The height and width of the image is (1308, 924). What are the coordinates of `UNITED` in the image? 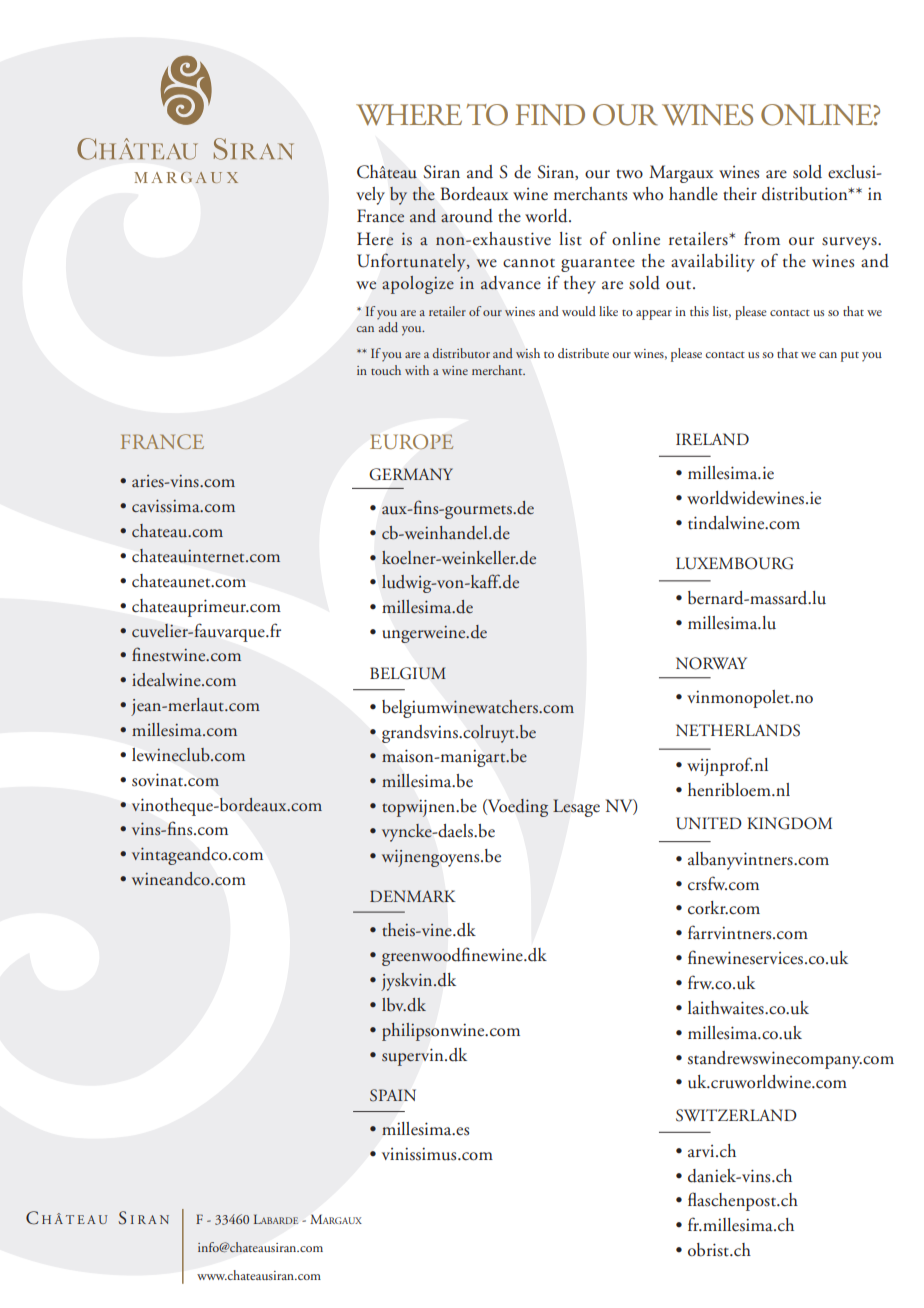 It's located at (709, 823).
